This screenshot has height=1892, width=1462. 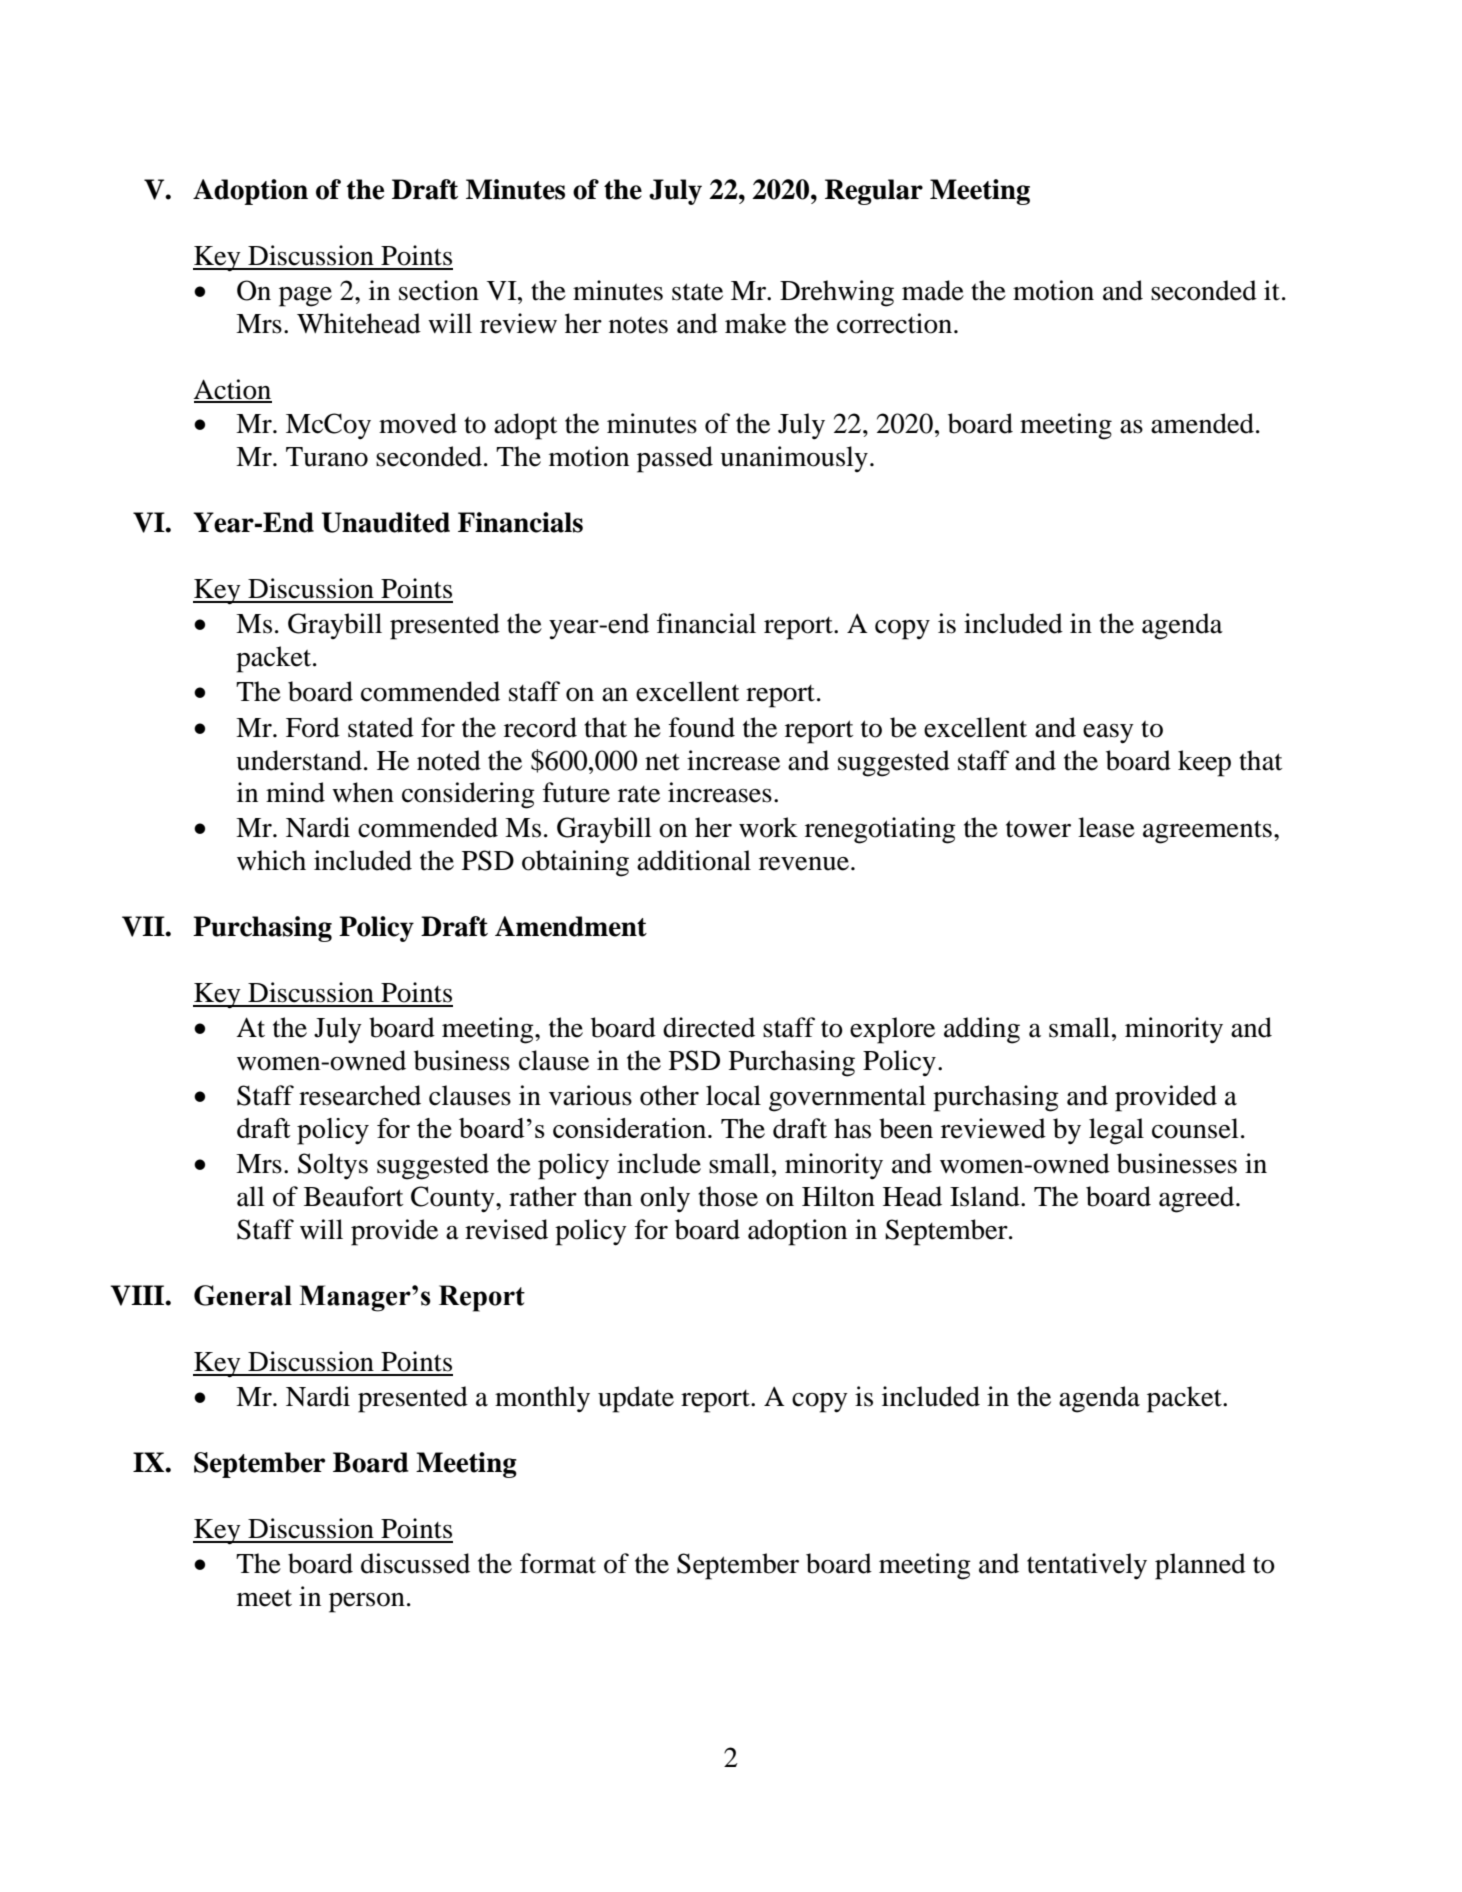 I want to click on researched, so click(x=360, y=1095).
